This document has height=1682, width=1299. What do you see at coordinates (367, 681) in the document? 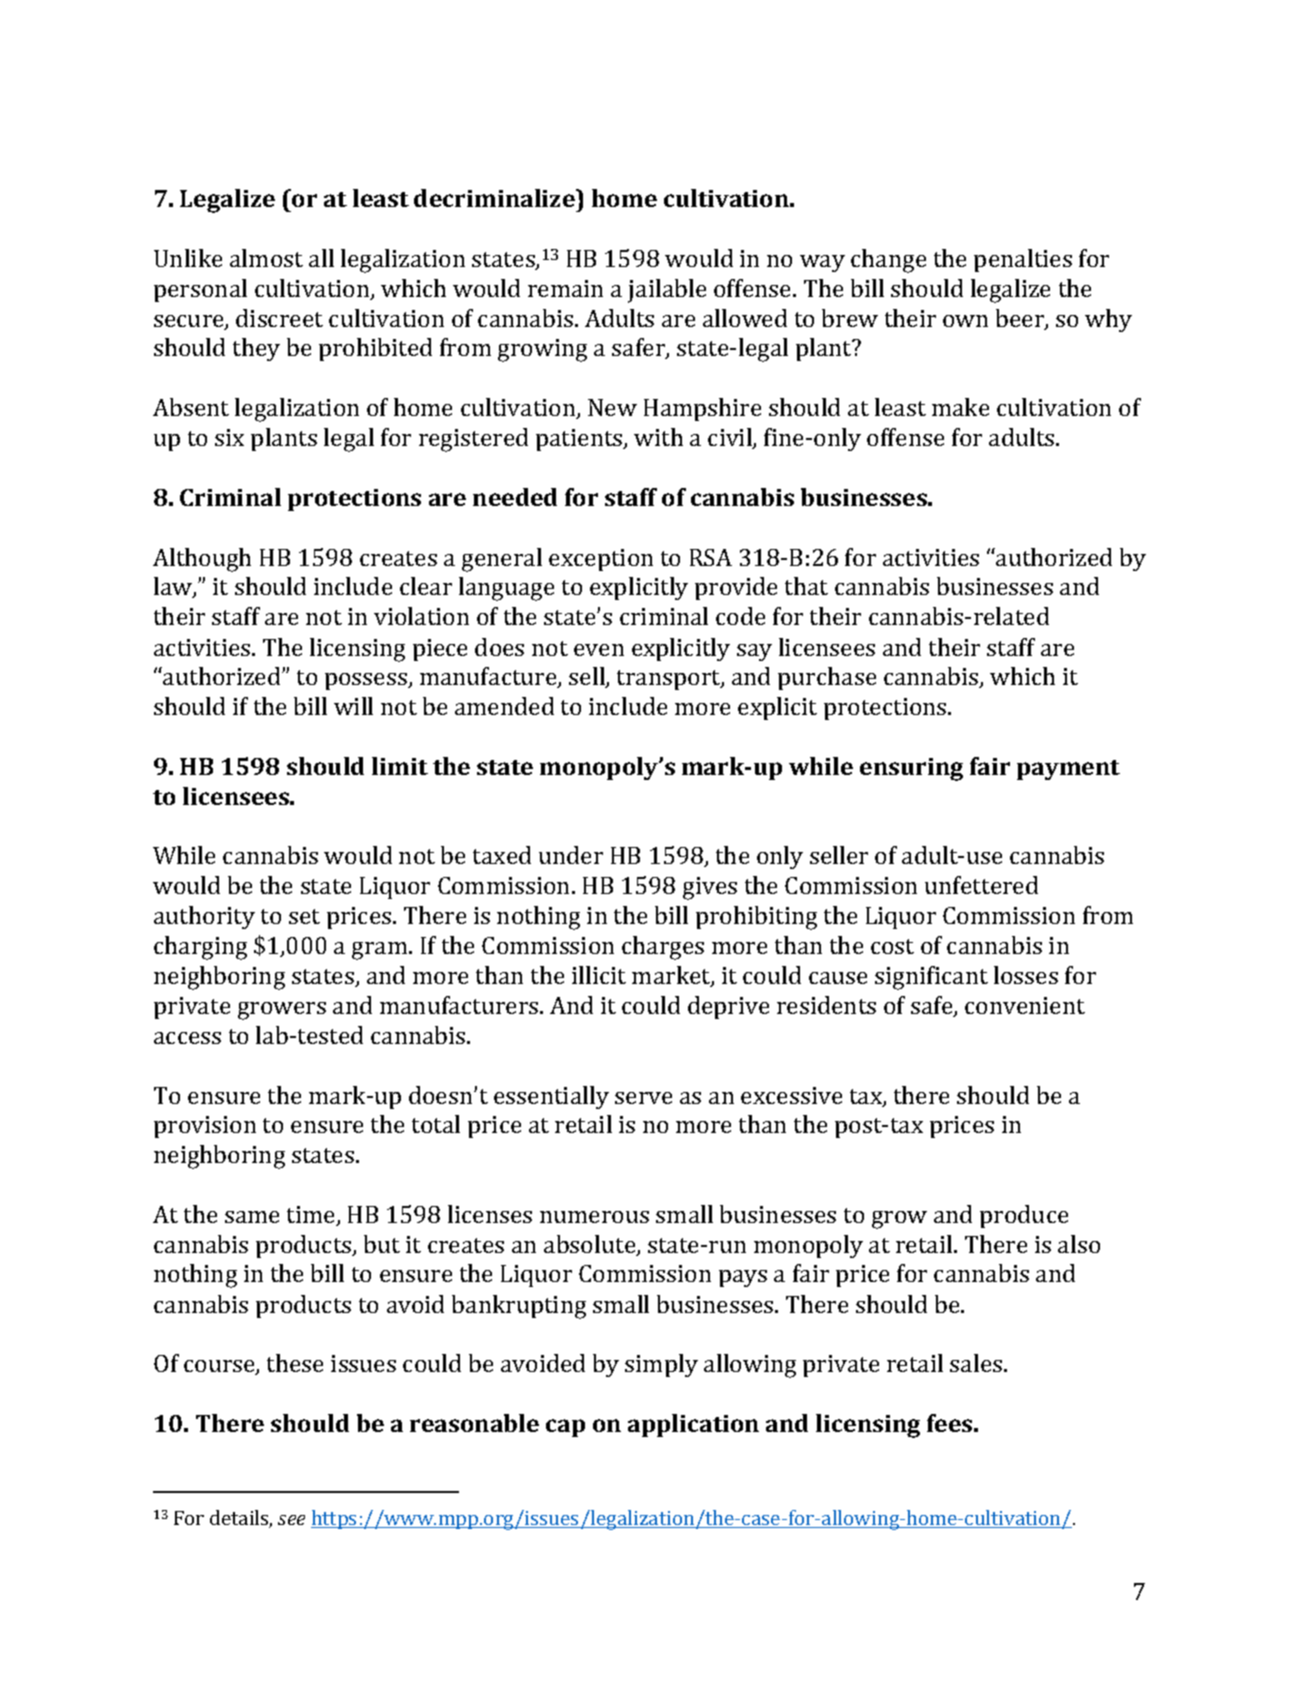
I see `possess` at bounding box center [367, 681].
